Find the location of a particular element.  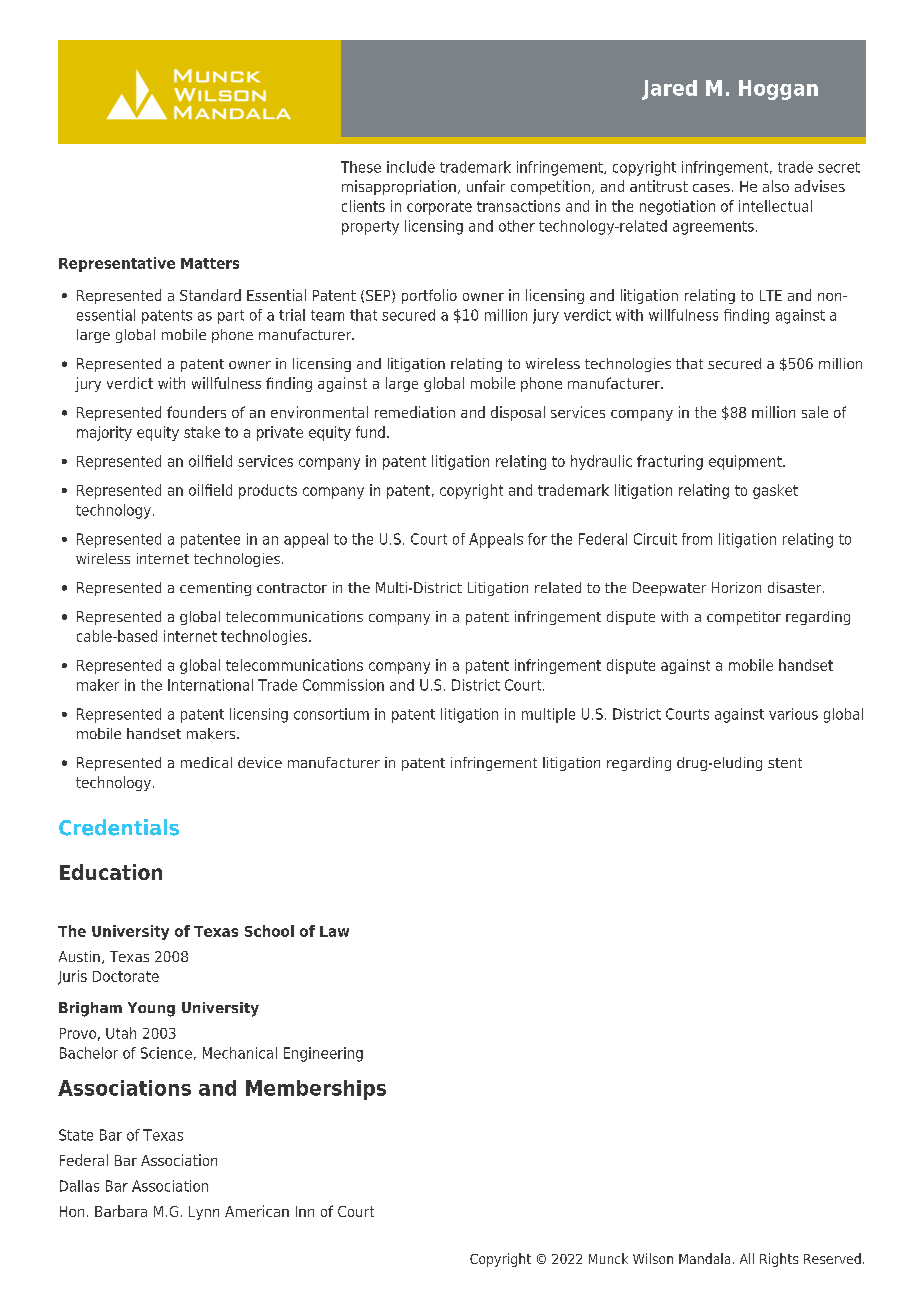

International is located at coordinates (210, 685).
